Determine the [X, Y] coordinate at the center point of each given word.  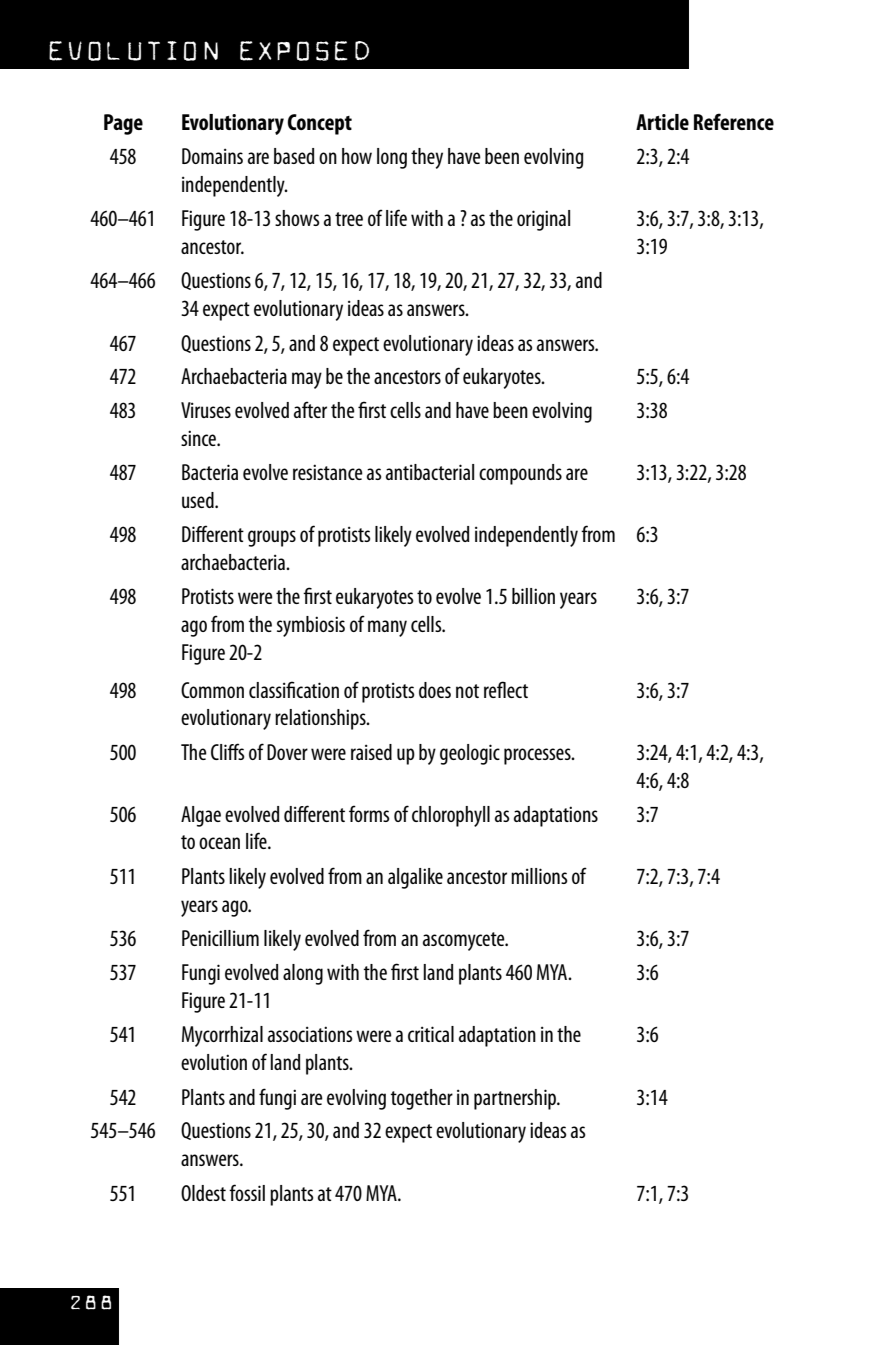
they [427, 158]
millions [539, 876]
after [310, 409]
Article [662, 122]
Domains [212, 156]
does [435, 690]
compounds [520, 474]
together [422, 1099]
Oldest [203, 1193]
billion [533, 596]
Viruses [206, 410]
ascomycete [465, 941]
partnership [516, 1099]
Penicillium [220, 938]
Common [212, 690]
